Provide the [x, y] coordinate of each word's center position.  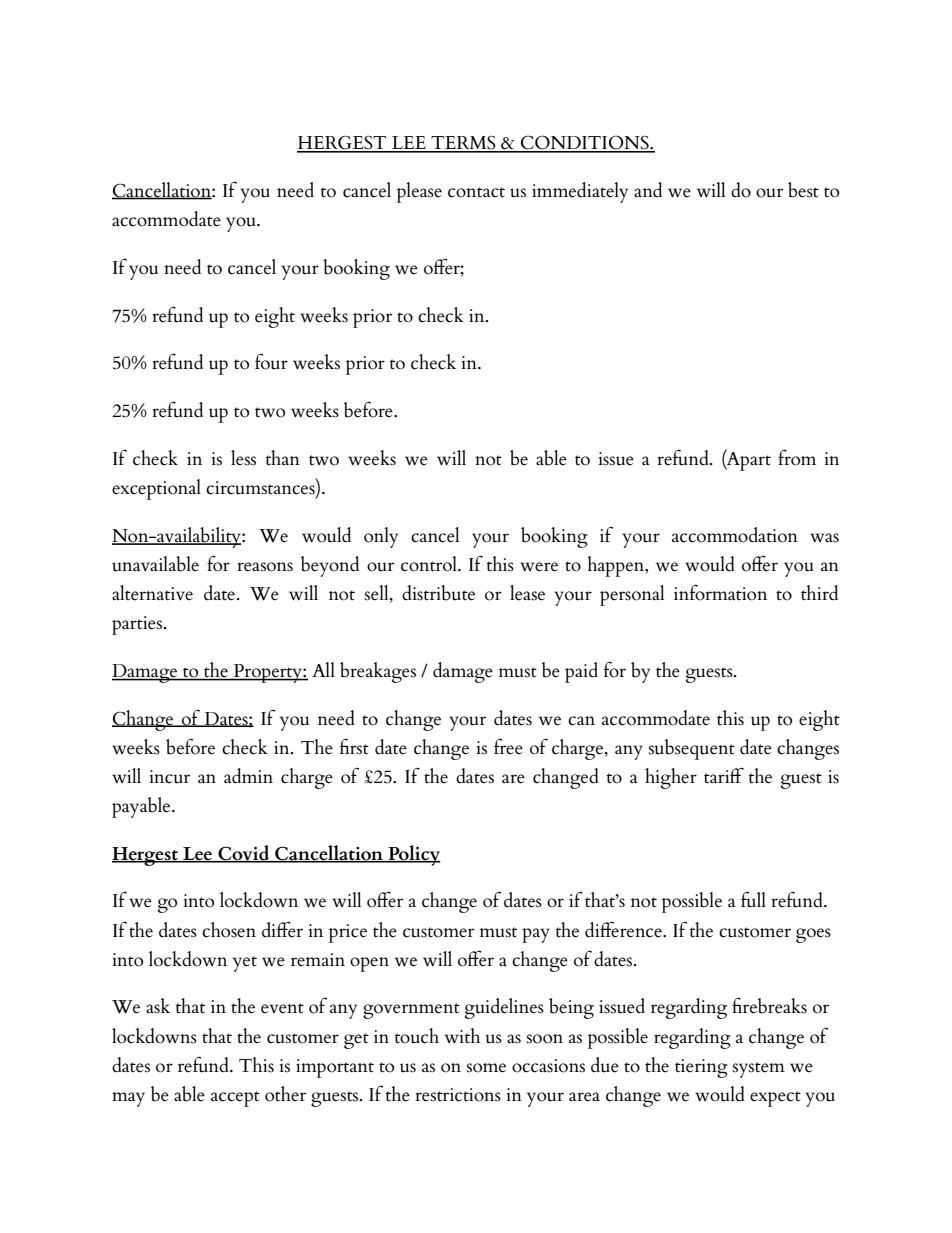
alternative [152, 593]
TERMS [463, 143]
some [486, 1068]
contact [476, 192]
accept [235, 1099]
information [720, 592]
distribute [438, 593]
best [803, 190]
